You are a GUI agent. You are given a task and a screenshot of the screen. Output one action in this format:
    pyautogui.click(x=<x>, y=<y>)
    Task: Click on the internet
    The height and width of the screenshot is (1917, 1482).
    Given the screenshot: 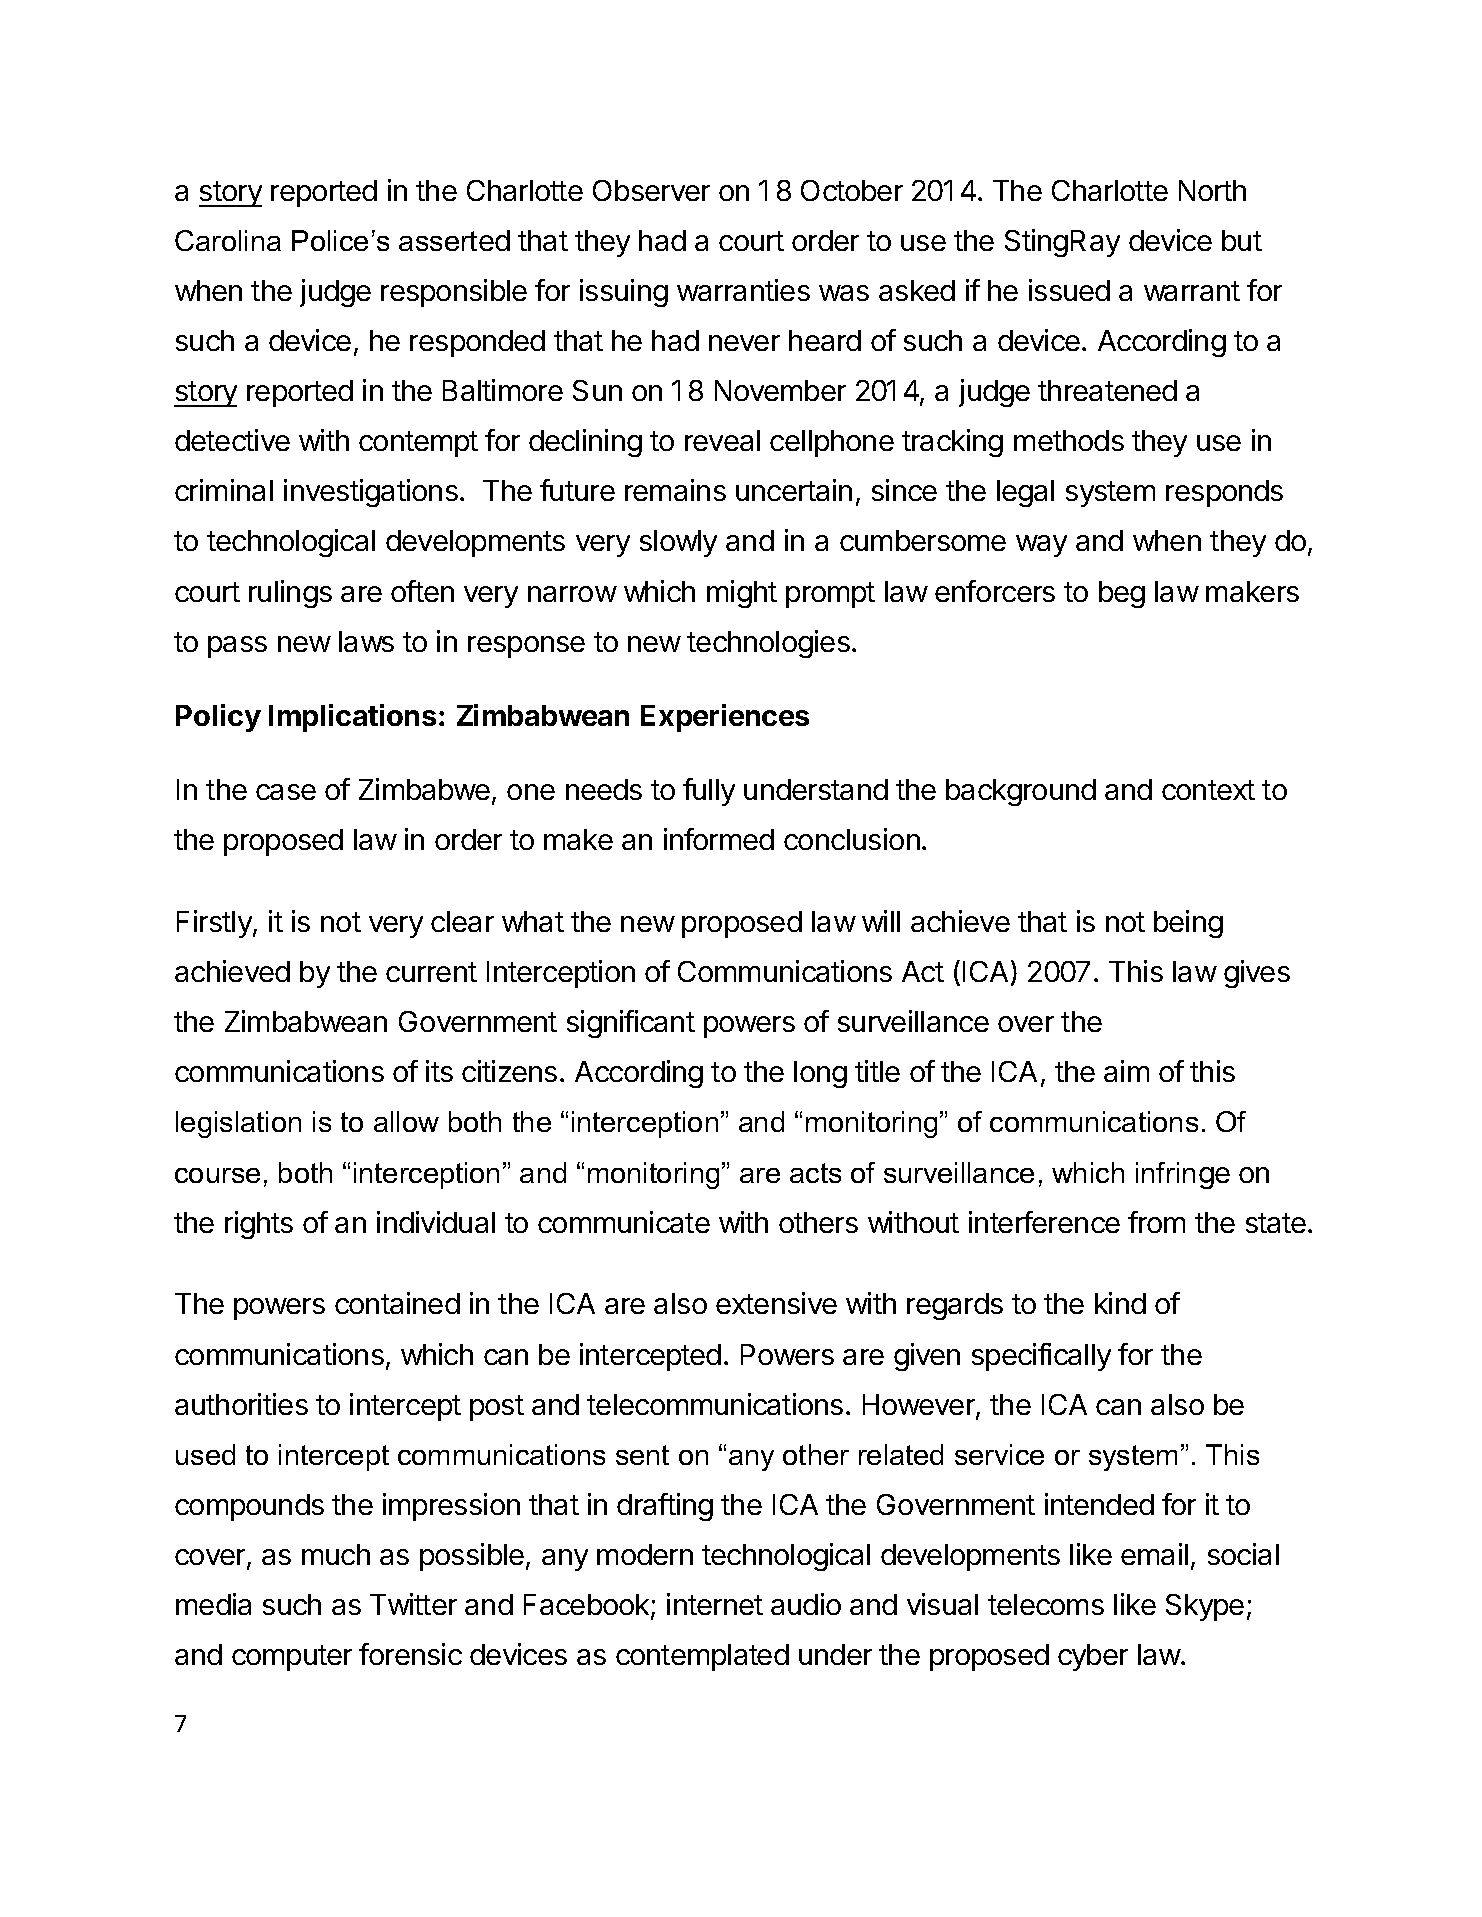 What is the action you would take?
    pyautogui.click(x=715, y=1604)
